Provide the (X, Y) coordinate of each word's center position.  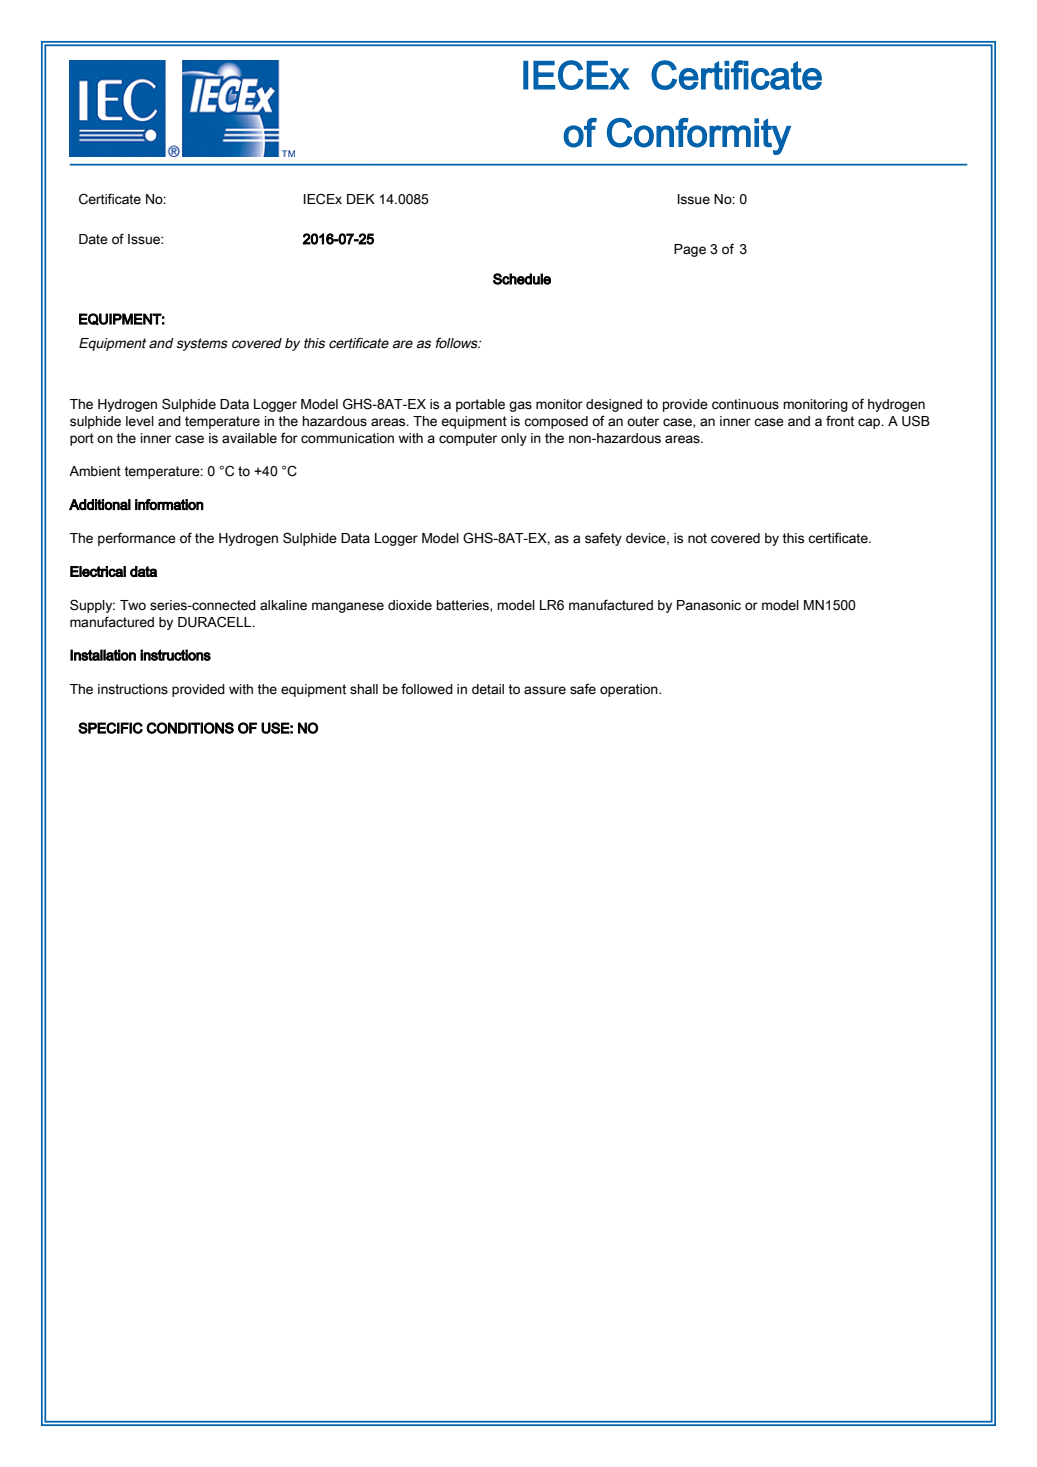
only (514, 439)
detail (488, 689)
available (249, 438)
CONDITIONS (190, 728)
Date (93, 239)
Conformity (699, 136)
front (840, 421)
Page (690, 250)
